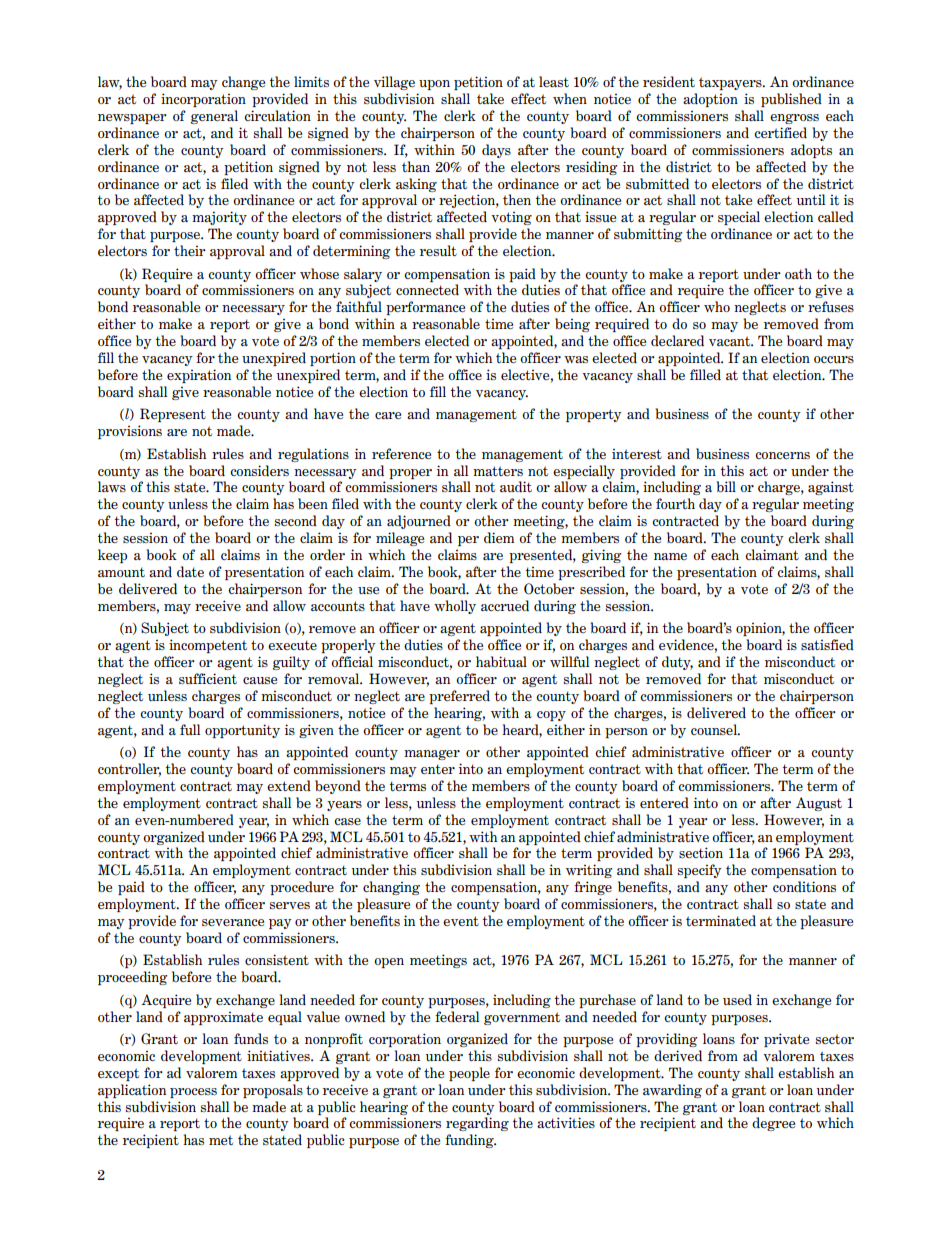 This page has height=1237, width=952. What do you see at coordinates (214, 117) in the page?
I see `general` at bounding box center [214, 117].
